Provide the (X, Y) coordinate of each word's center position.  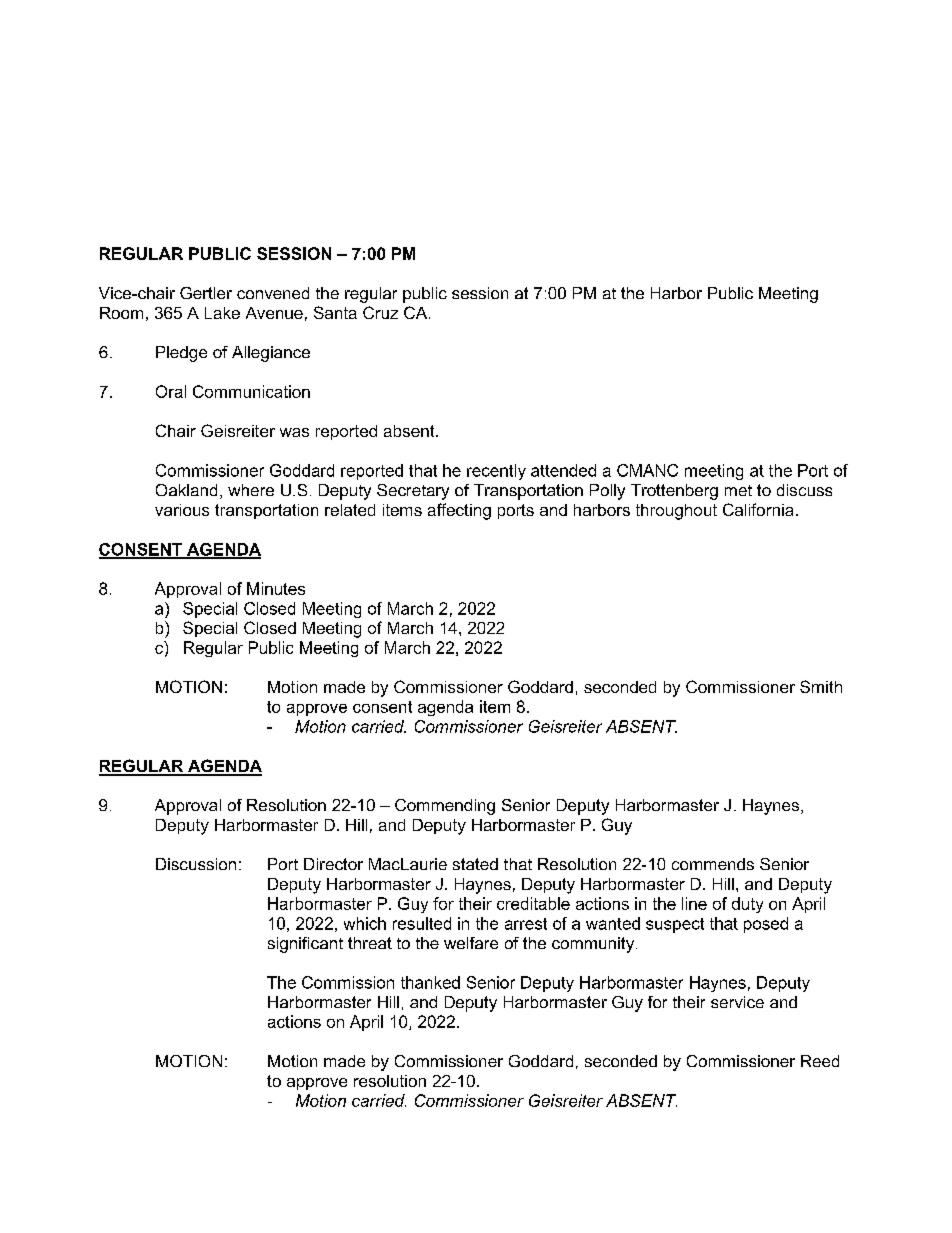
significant (305, 945)
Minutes (276, 588)
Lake (222, 313)
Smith (821, 686)
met (738, 490)
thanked (430, 982)
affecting (459, 511)
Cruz (380, 312)
